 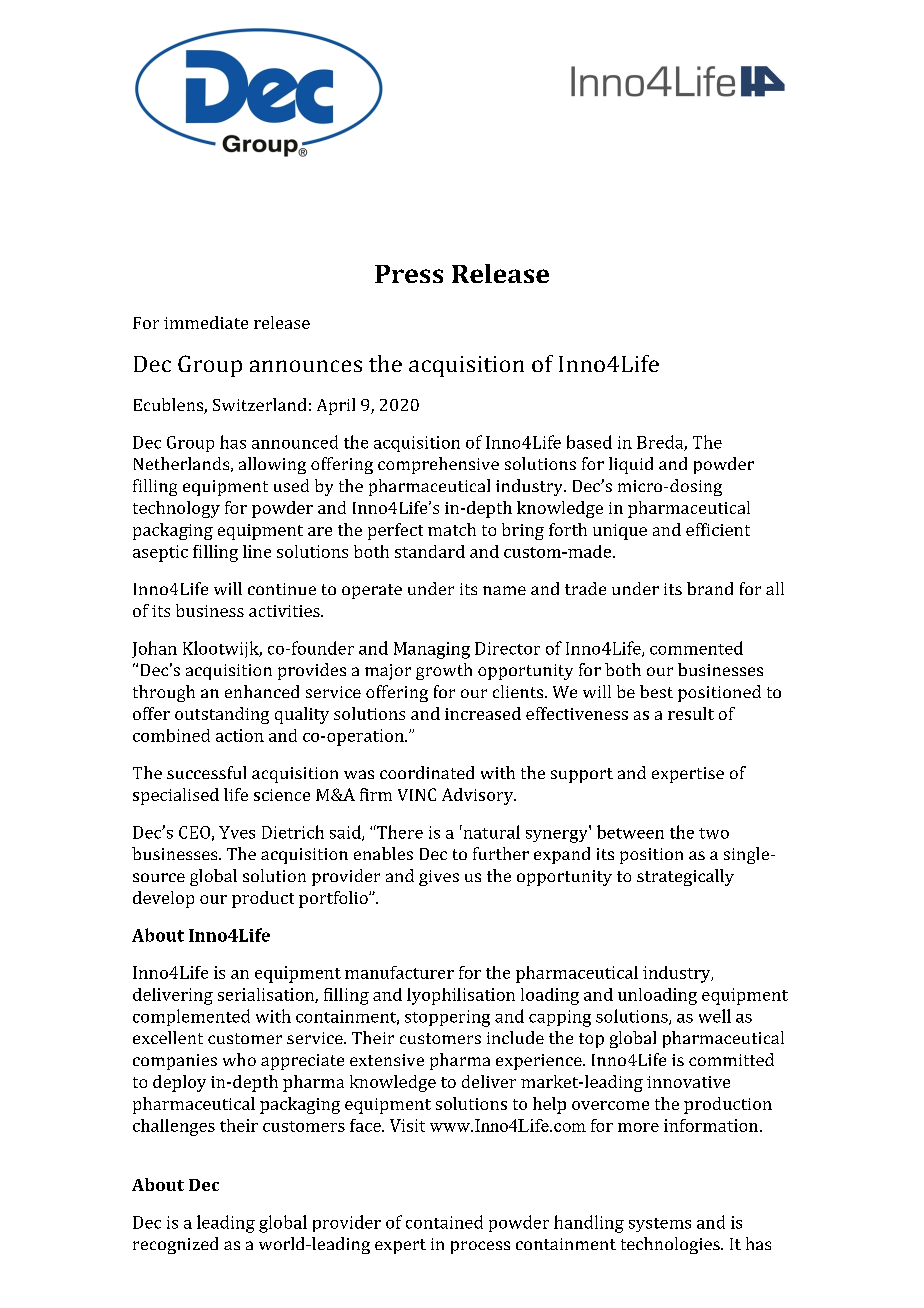 What do you see at coordinates (175, 1245) in the screenshot?
I see `recognized` at bounding box center [175, 1245].
